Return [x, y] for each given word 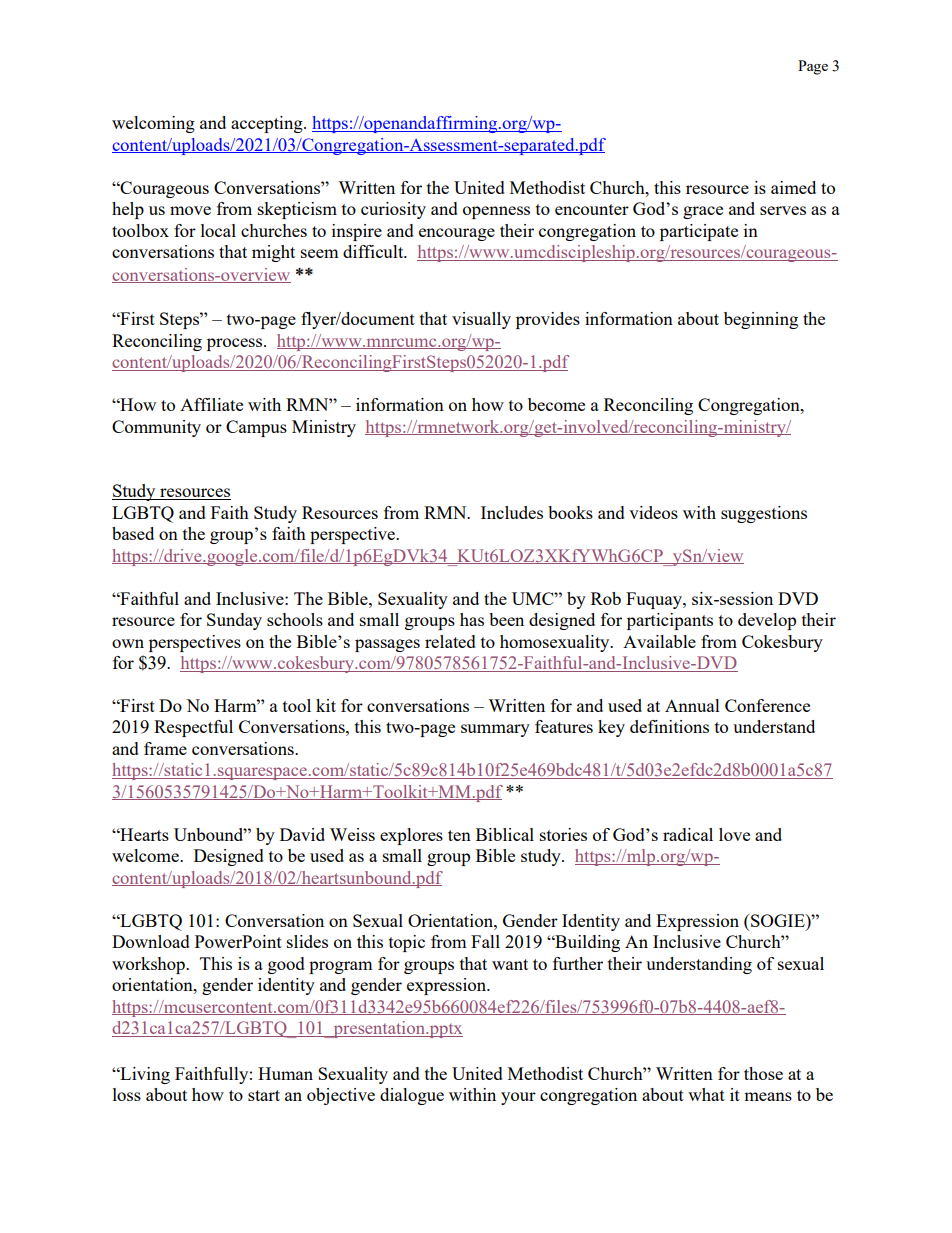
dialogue [412, 1096]
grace [703, 212]
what [706, 1094]
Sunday [234, 621]
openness [496, 212]
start [264, 1095]
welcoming [153, 124]
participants [670, 621]
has [472, 619]
